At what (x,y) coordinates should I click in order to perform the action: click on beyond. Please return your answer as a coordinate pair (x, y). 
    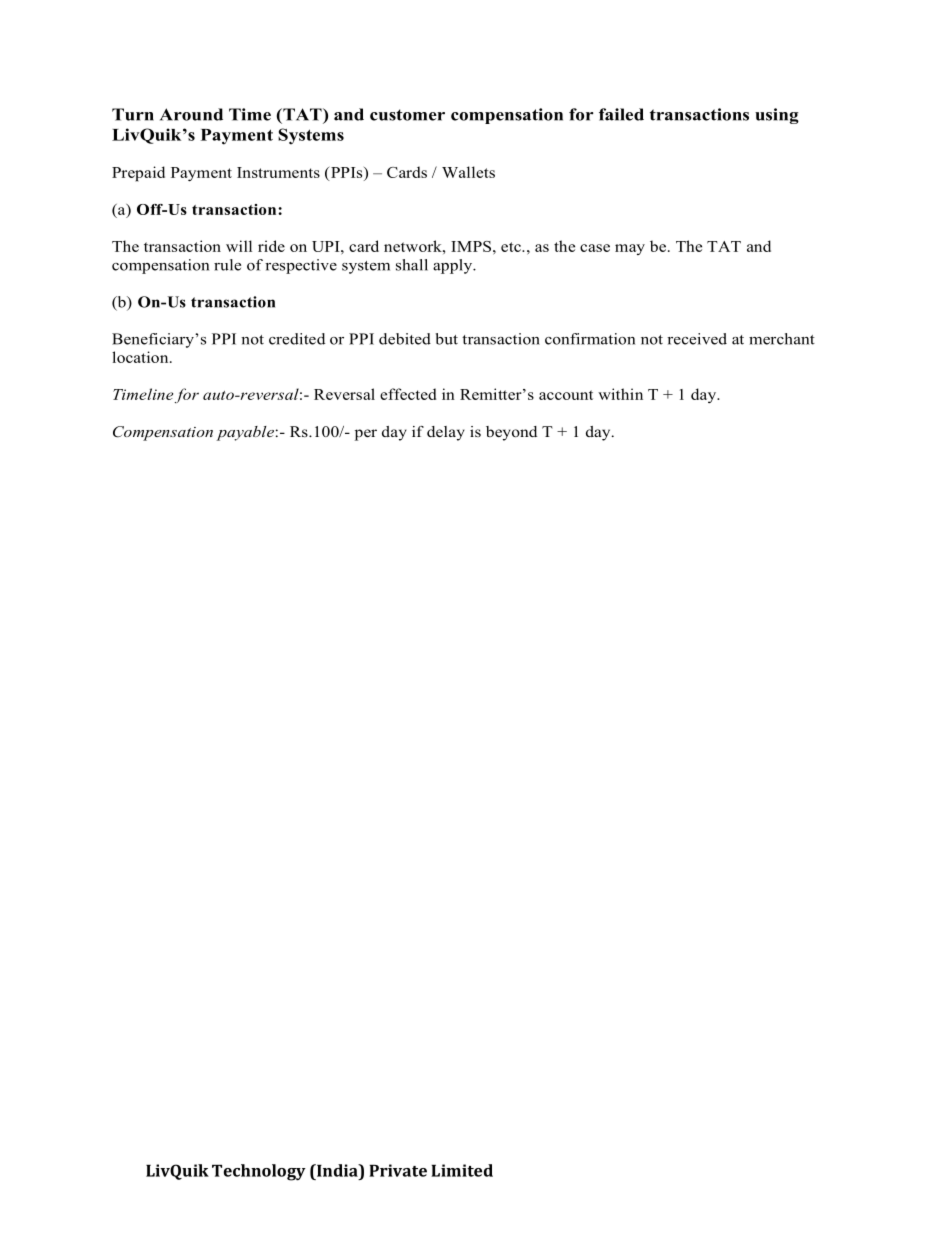
    Looking at the image, I should click on (511, 433).
